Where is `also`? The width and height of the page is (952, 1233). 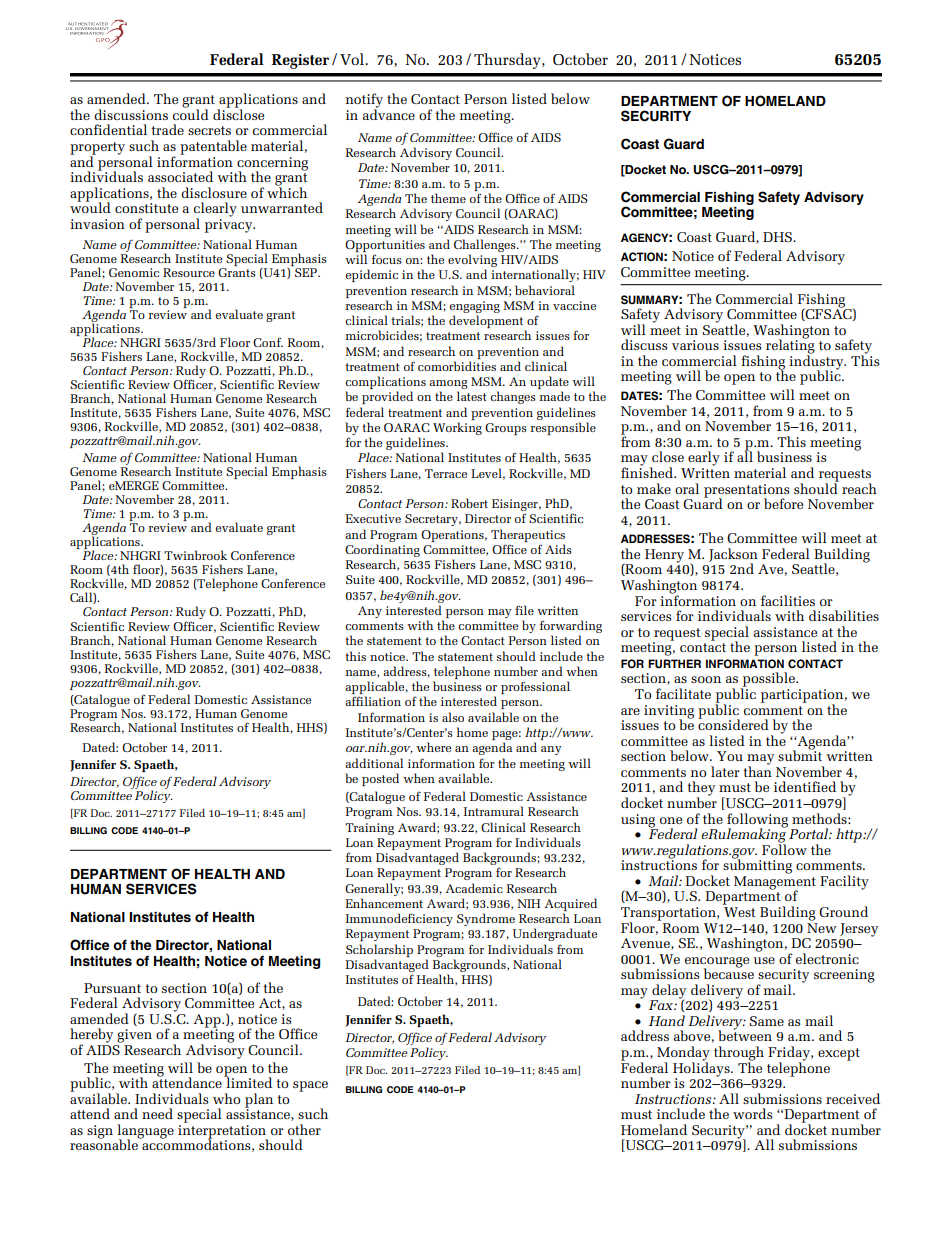 also is located at coordinates (453, 717).
